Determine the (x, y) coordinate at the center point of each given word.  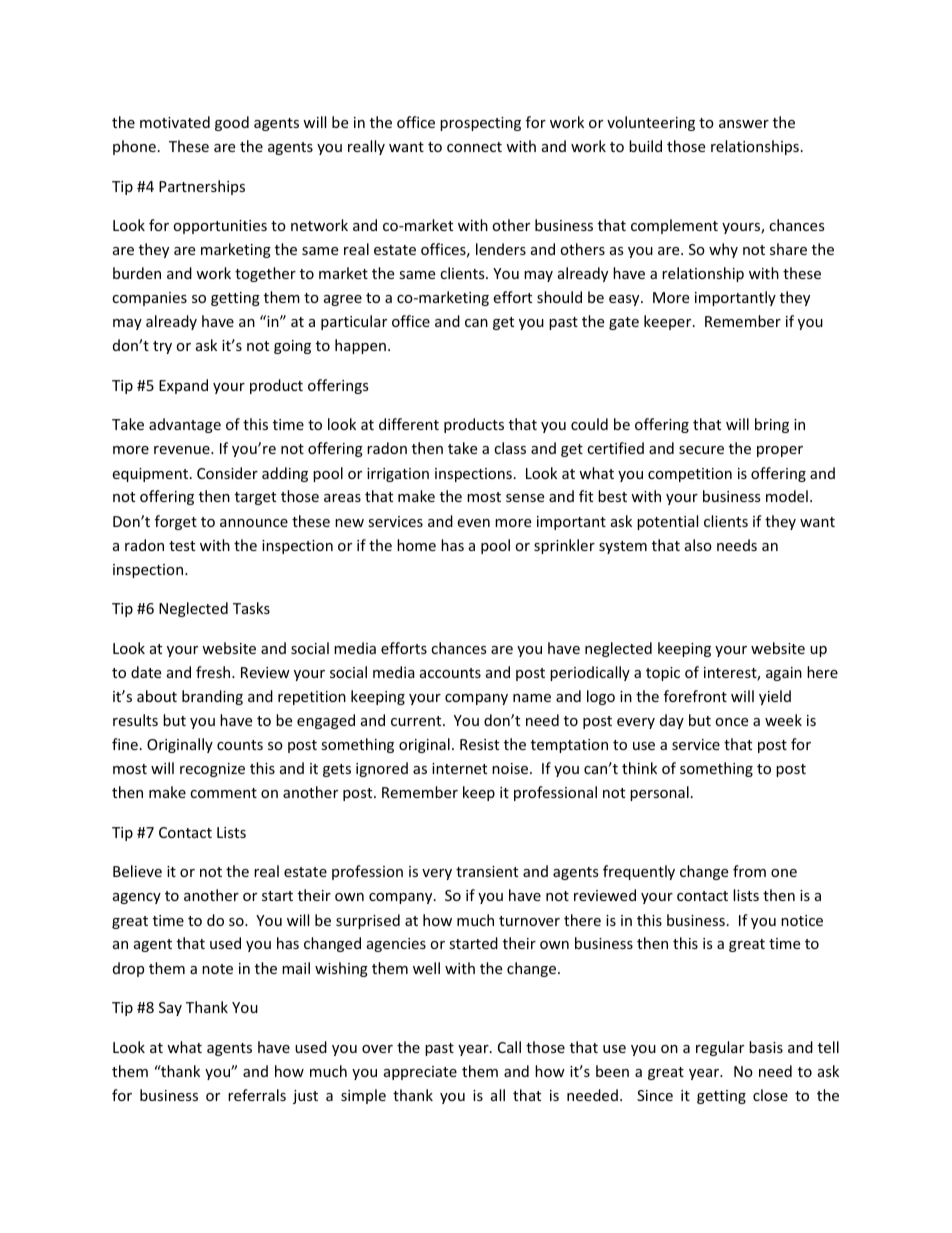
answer (744, 124)
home (416, 545)
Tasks (251, 608)
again (784, 674)
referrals (257, 1095)
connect (474, 147)
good (232, 123)
